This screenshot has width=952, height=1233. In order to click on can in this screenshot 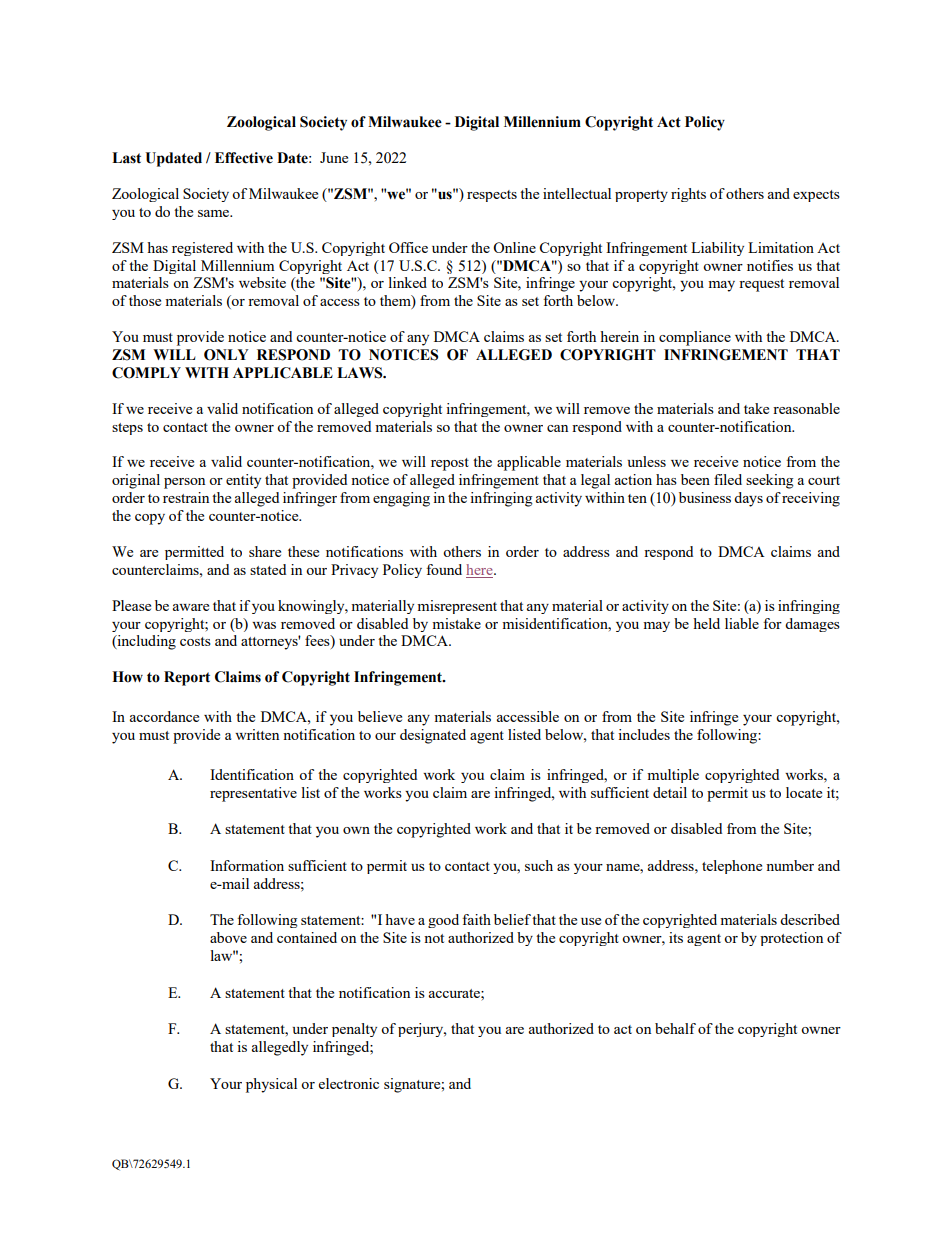, I will do `click(557, 428)`.
